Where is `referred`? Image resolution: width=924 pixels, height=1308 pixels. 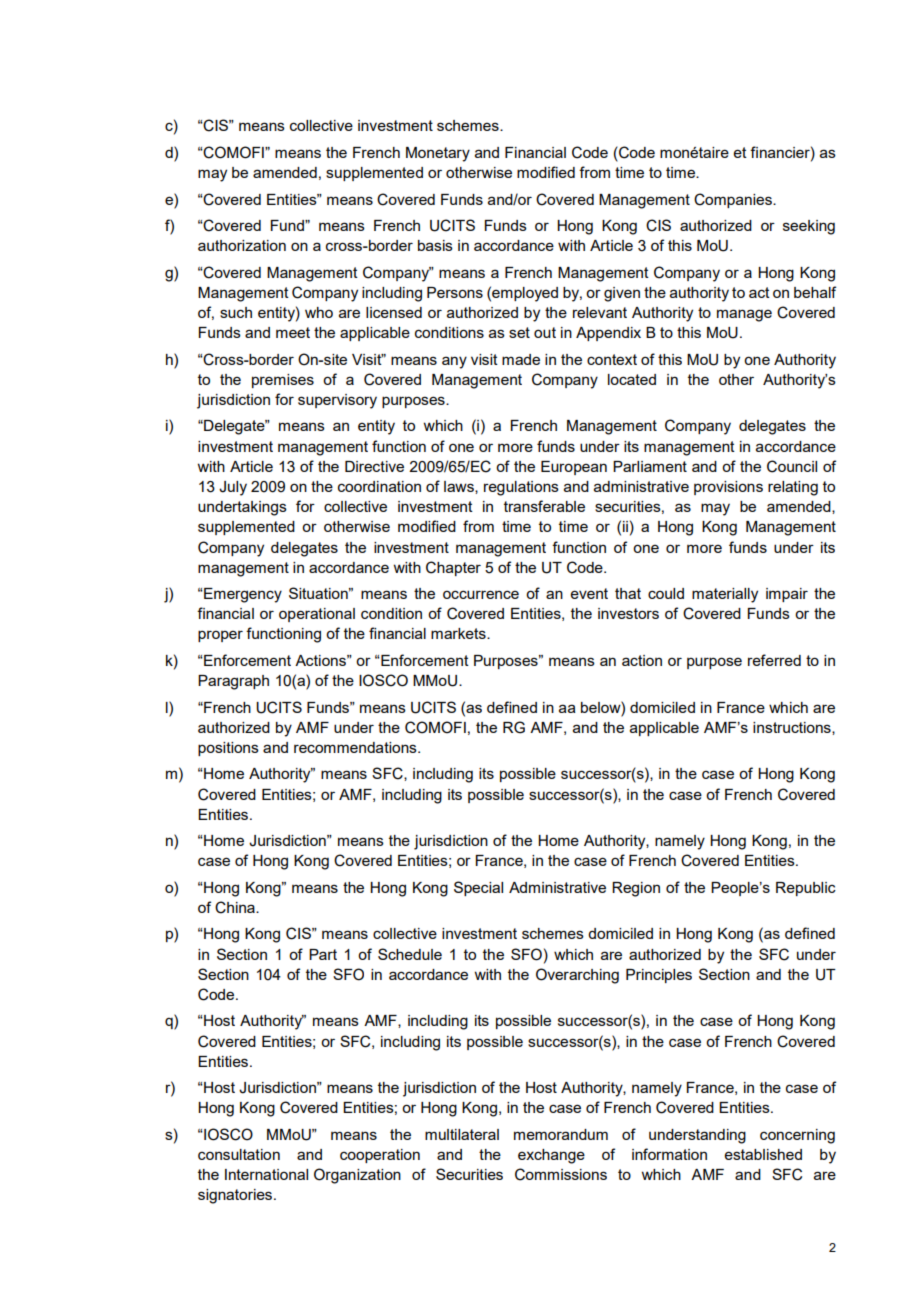
referred is located at coordinates (774, 660).
